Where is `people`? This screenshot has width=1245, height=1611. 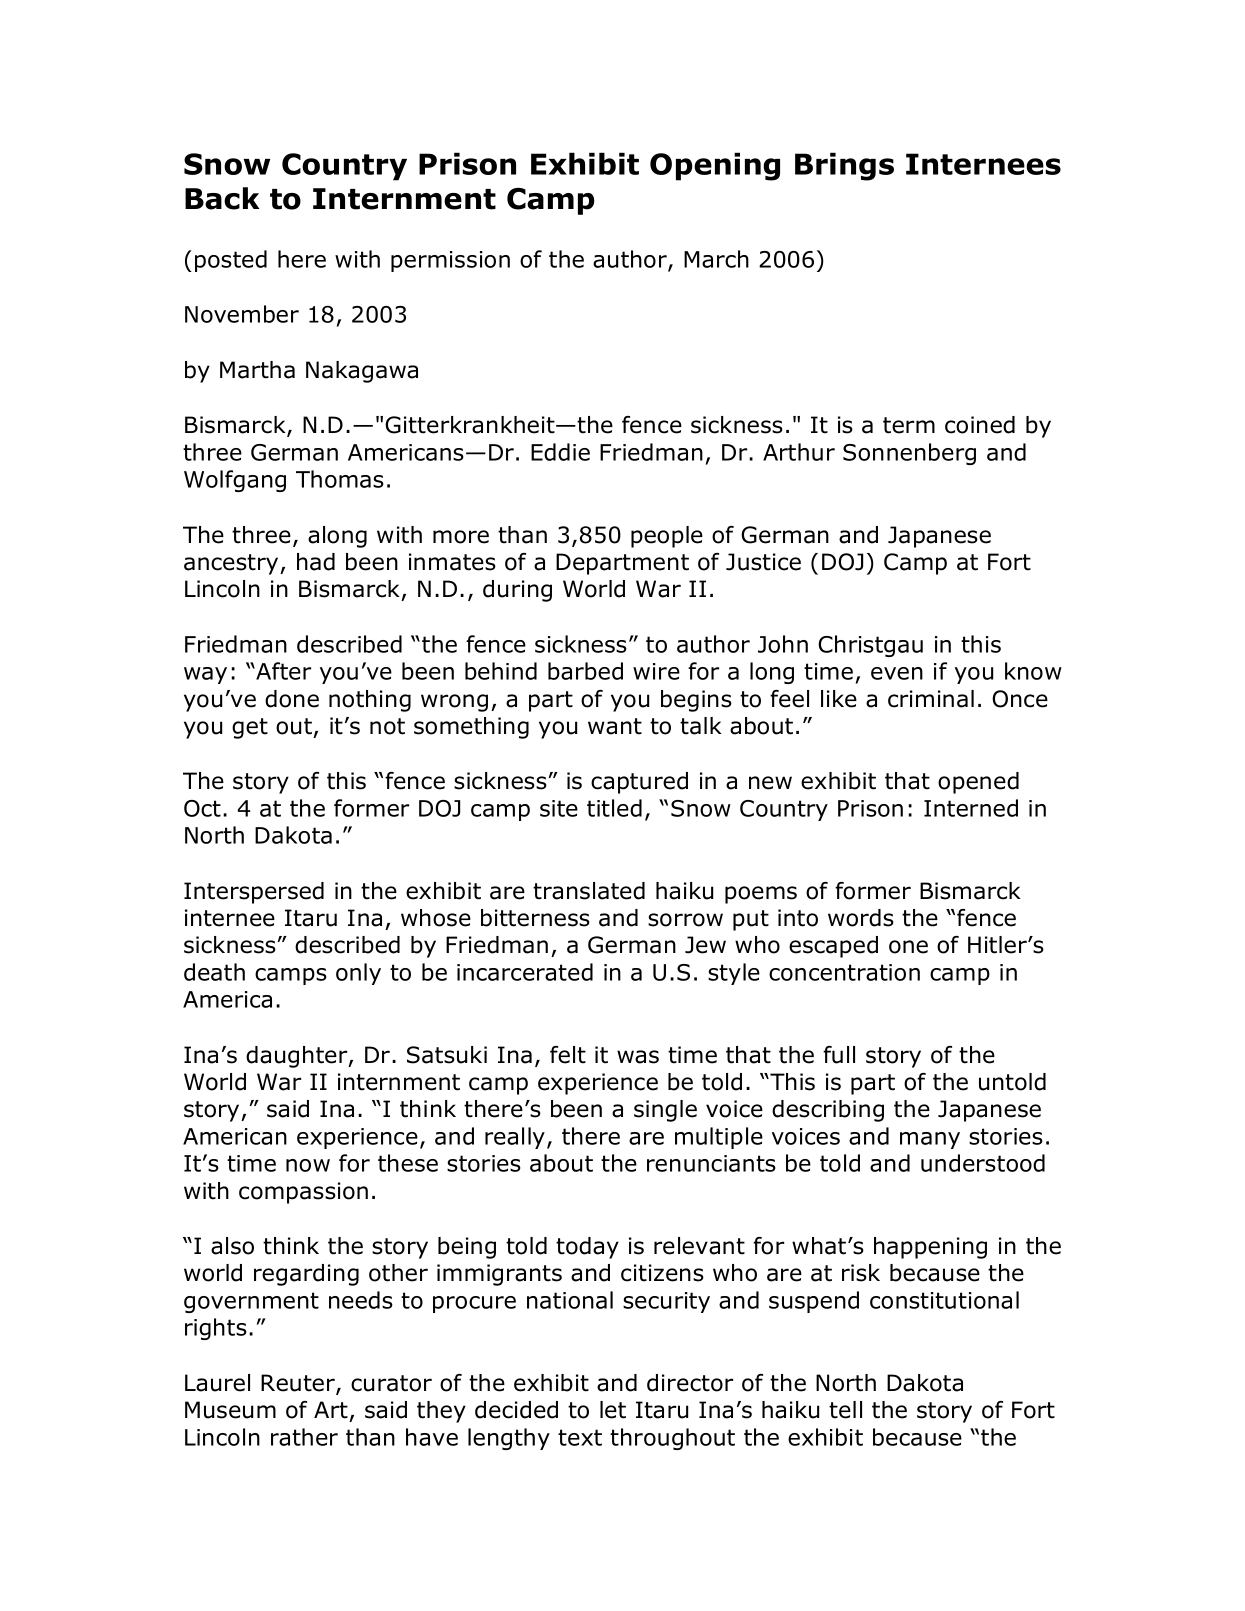 people is located at coordinates (667, 537).
